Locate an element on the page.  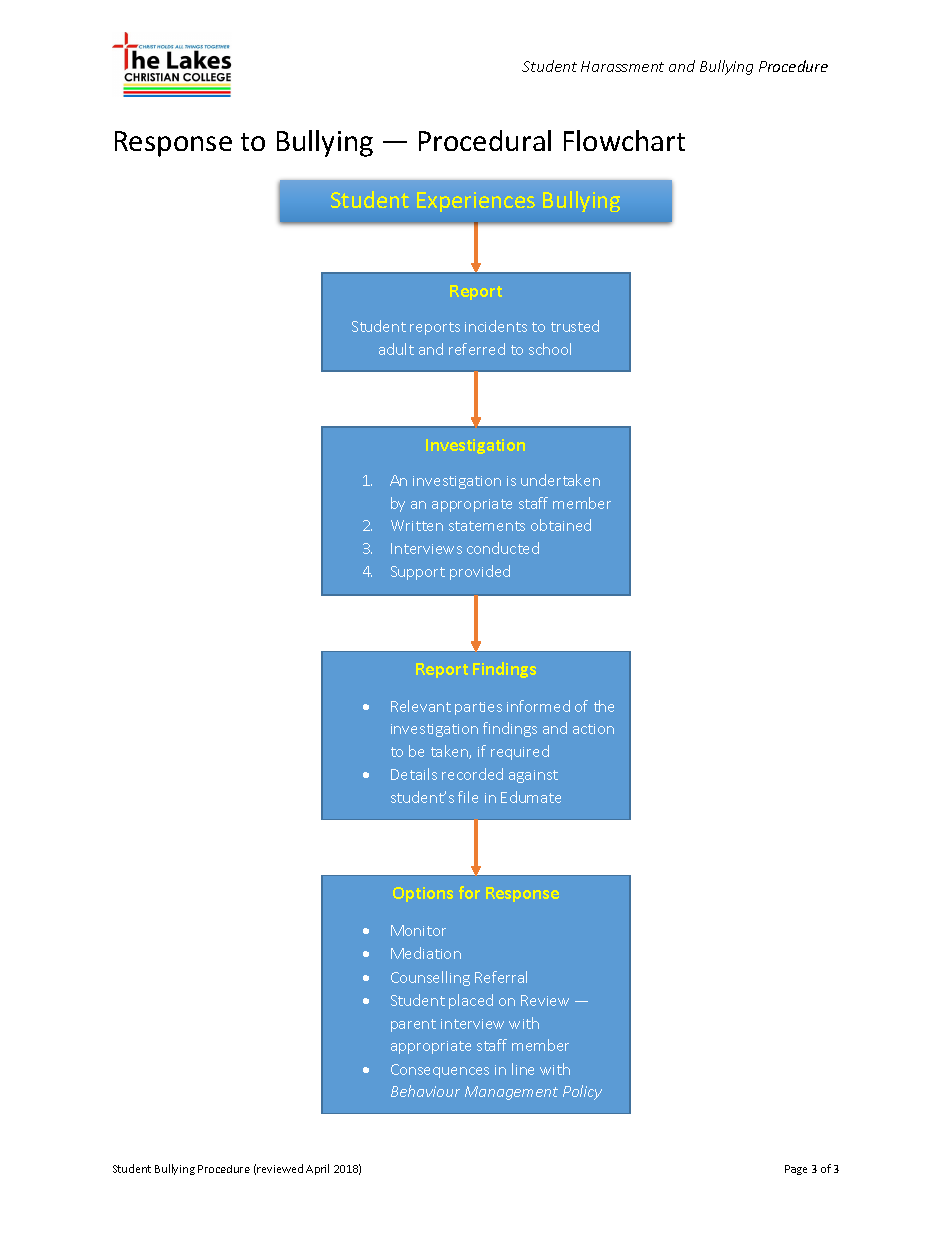
obtained is located at coordinates (561, 525).
